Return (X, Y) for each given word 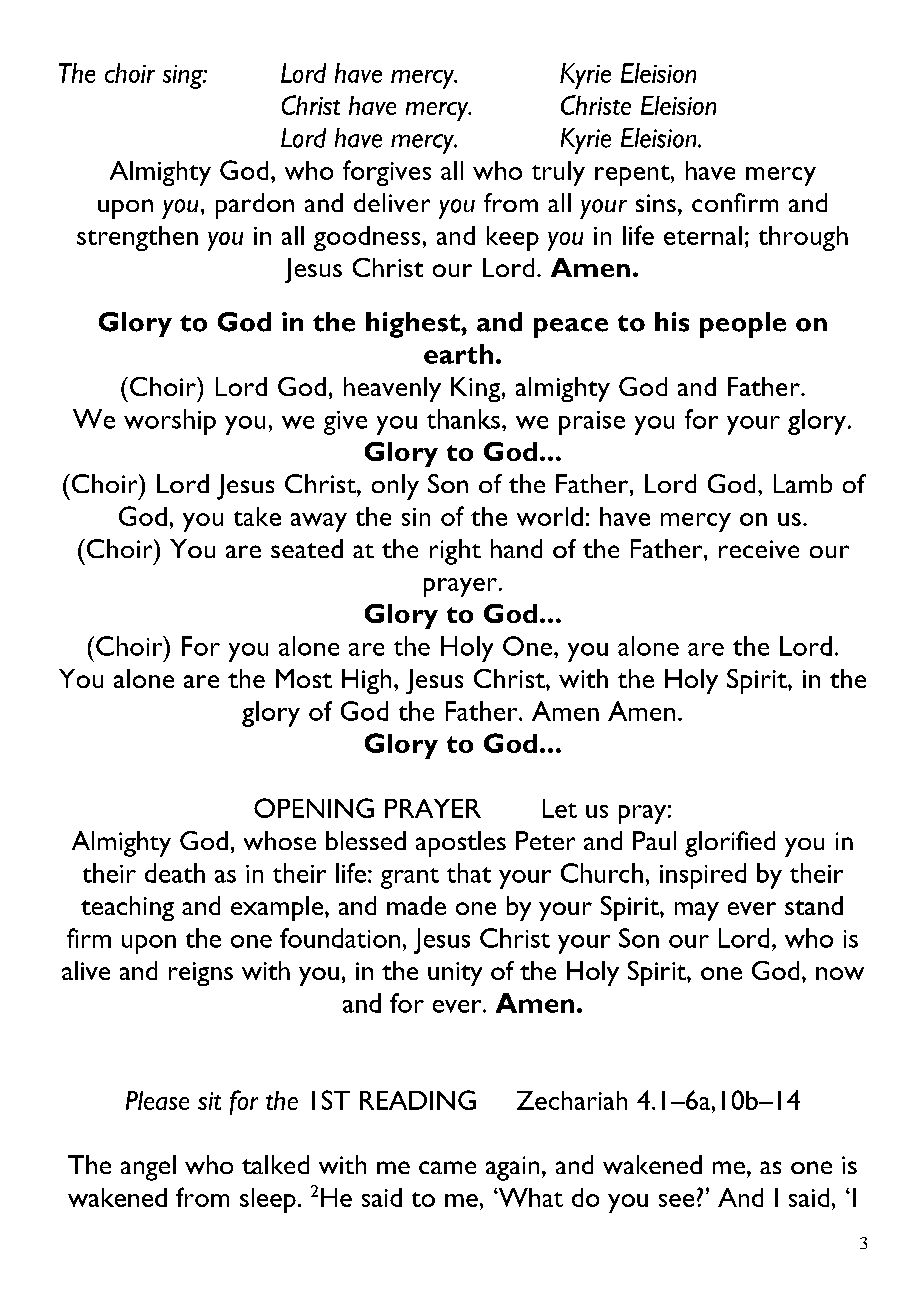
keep (513, 238)
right (455, 552)
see (676, 1200)
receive (759, 549)
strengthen (137, 238)
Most (304, 678)
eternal (703, 235)
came (447, 1167)
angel (148, 1168)
